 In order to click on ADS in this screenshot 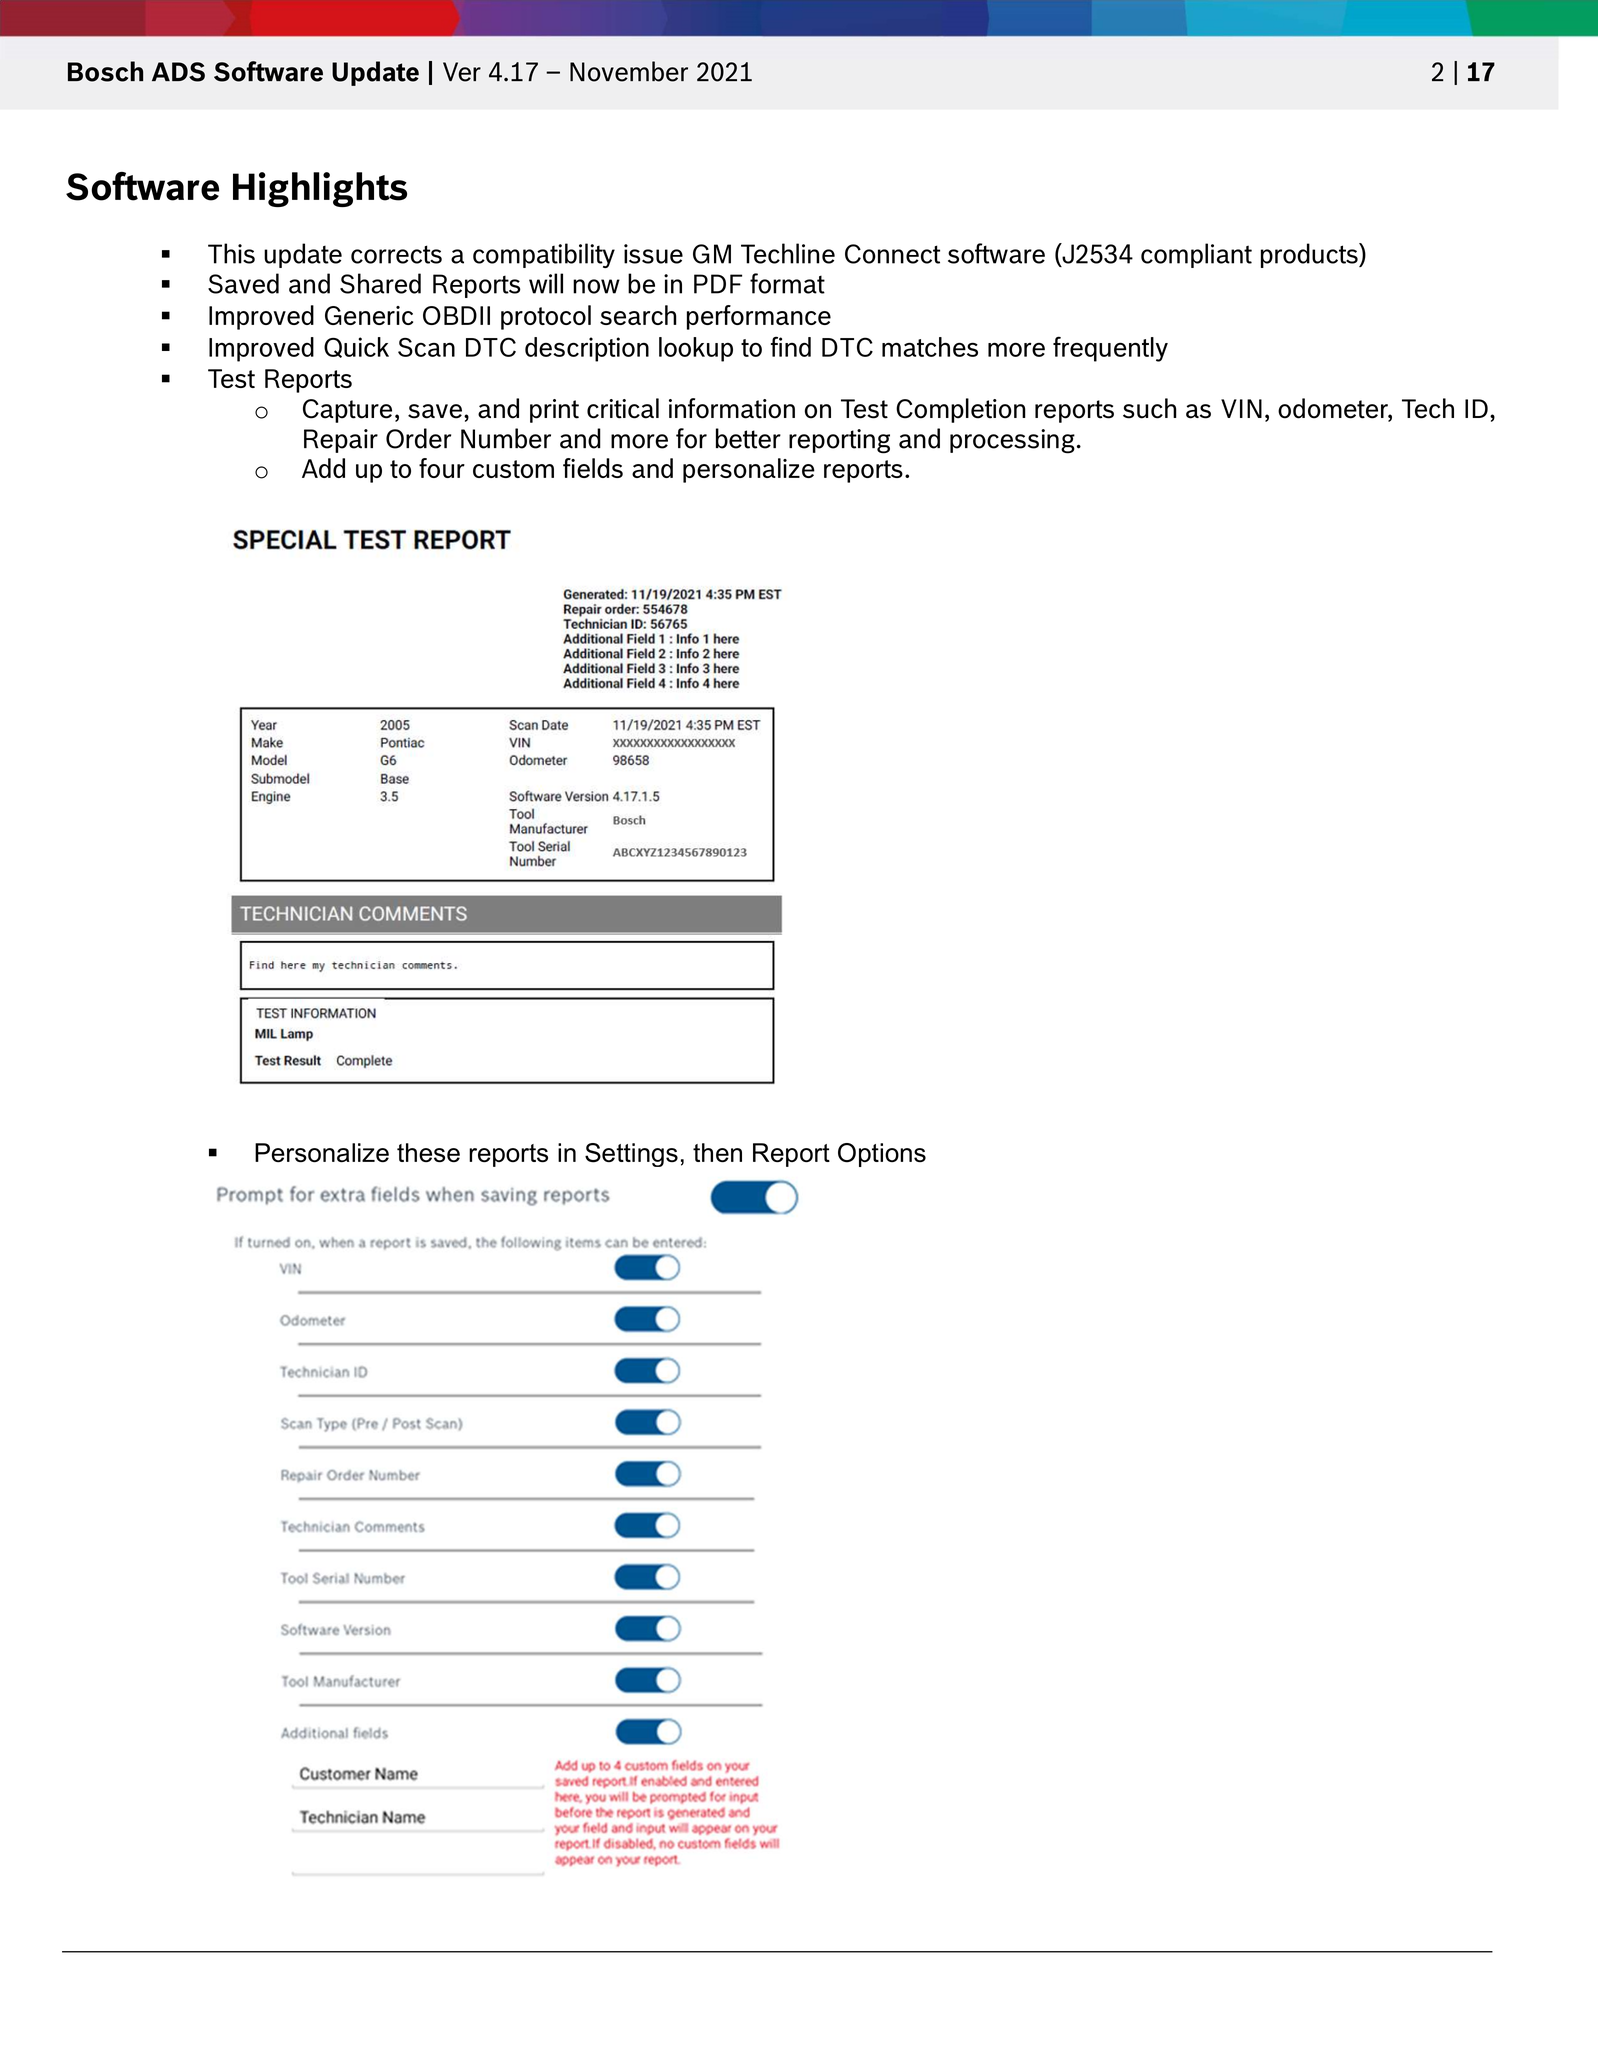, I will do `click(178, 72)`.
